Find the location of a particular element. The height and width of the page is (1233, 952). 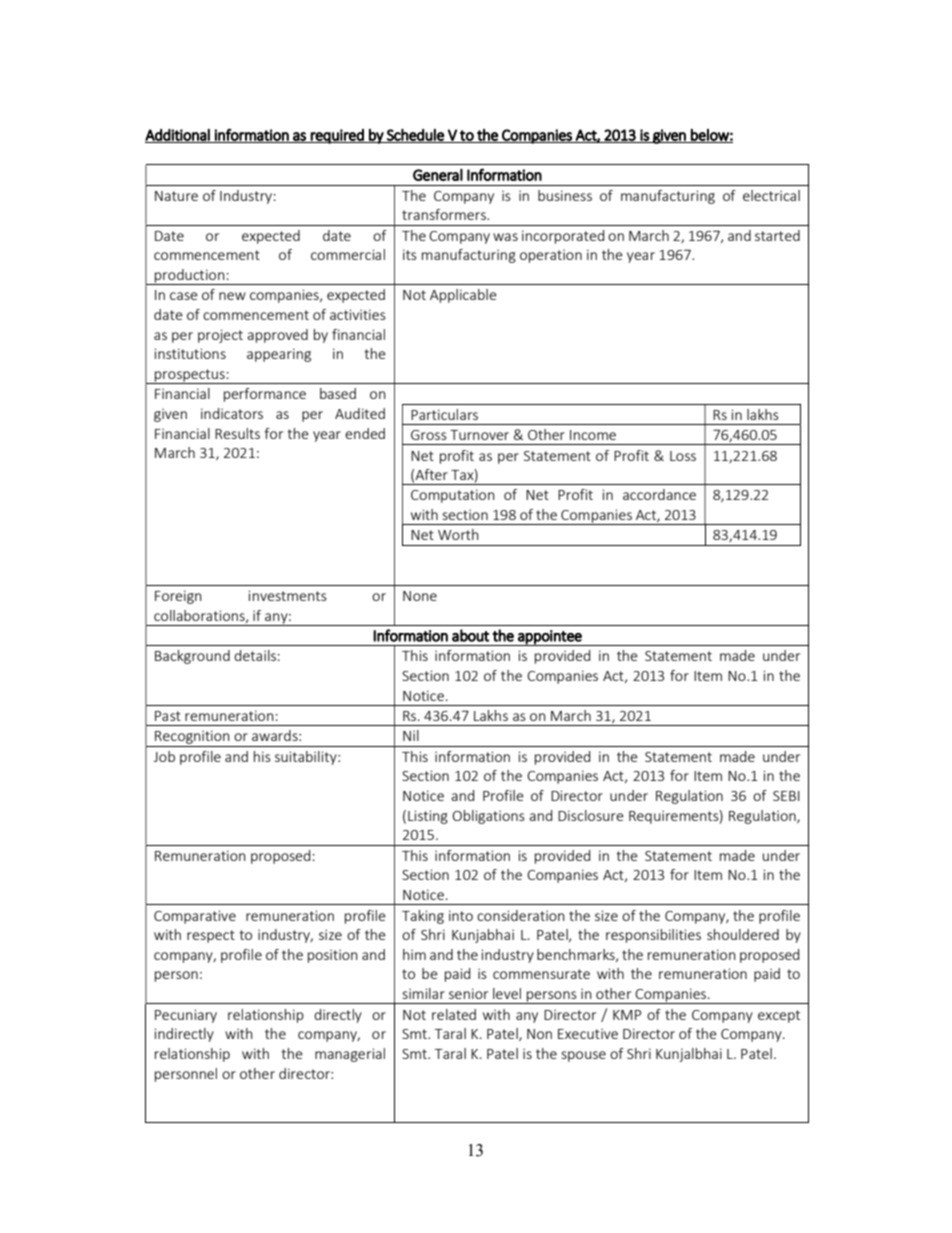

None is located at coordinates (420, 596).
